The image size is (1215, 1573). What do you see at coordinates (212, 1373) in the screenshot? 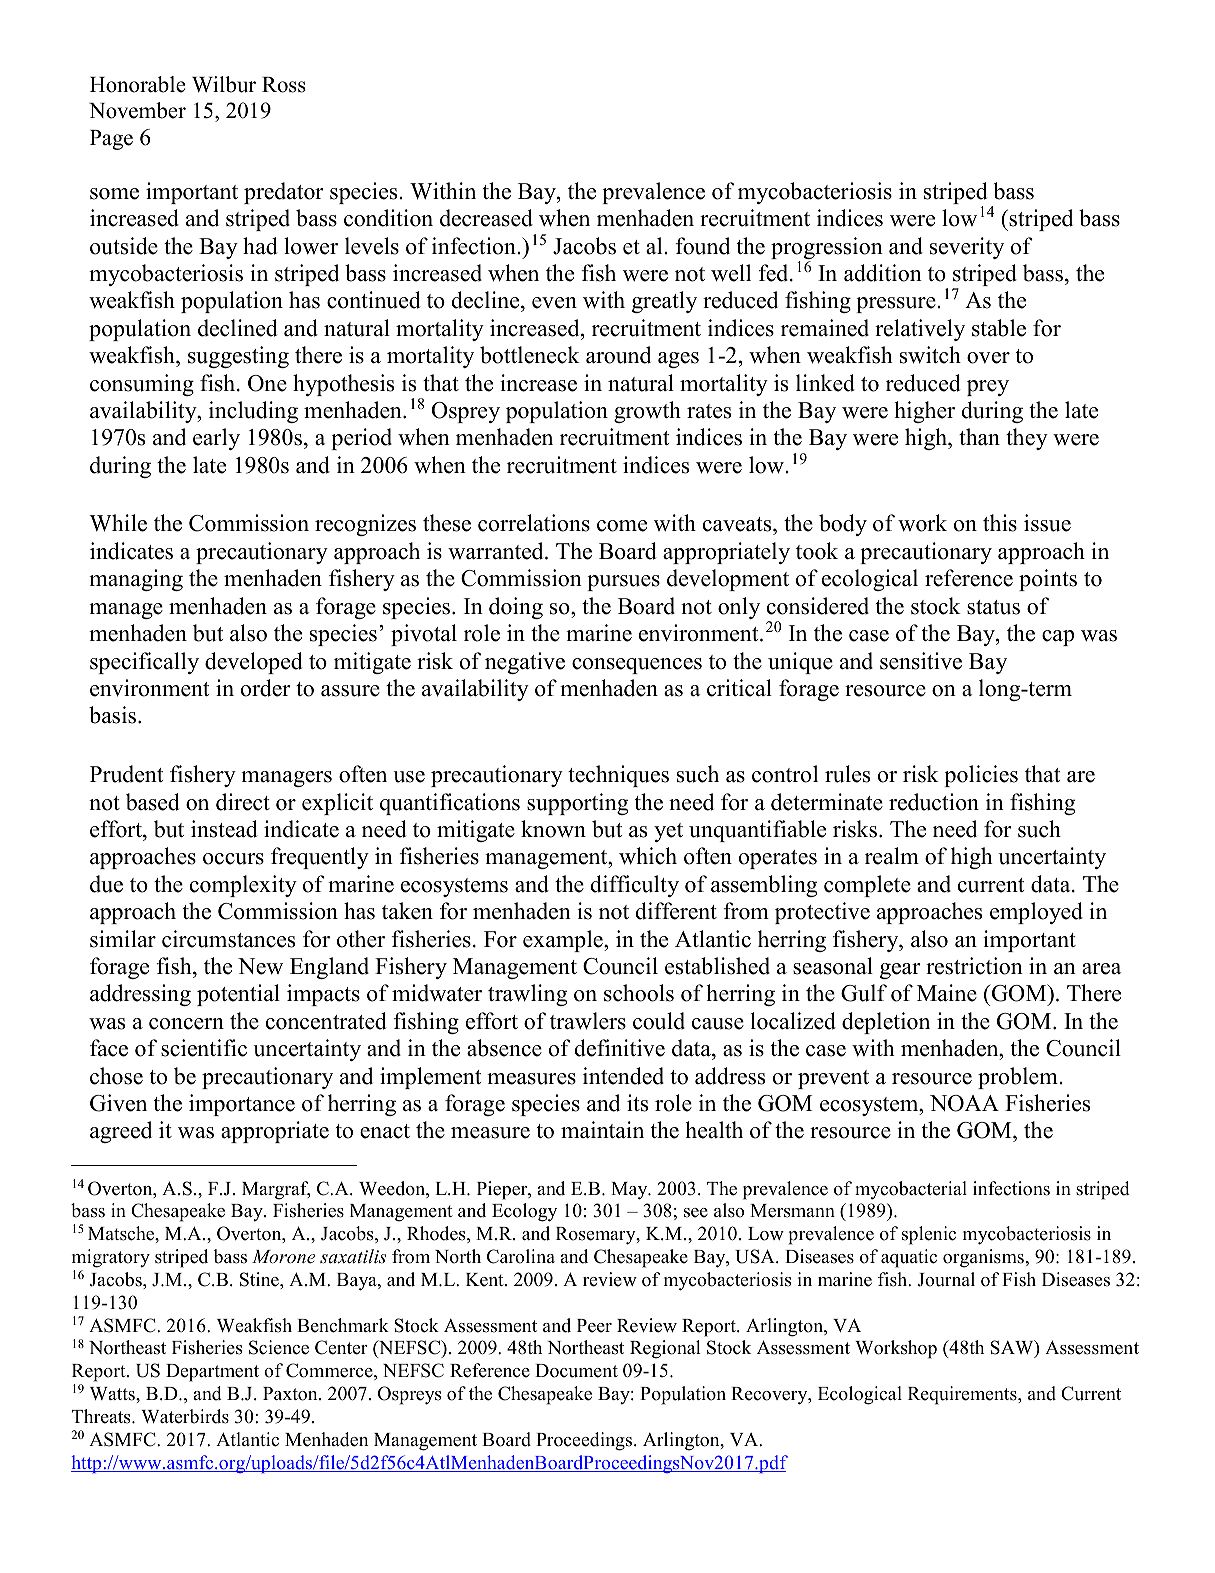
I see `Department` at bounding box center [212, 1373].
